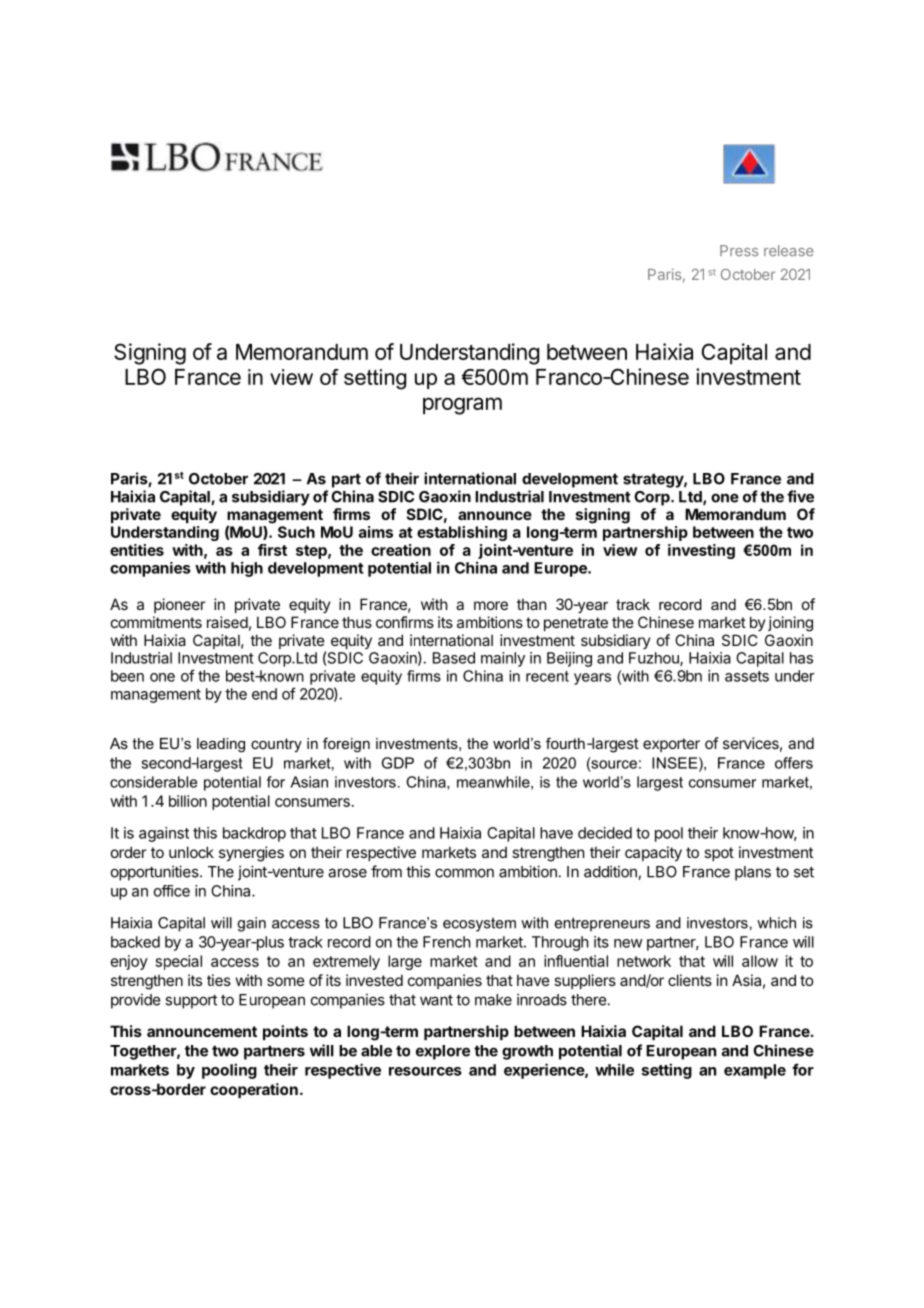 This screenshot has height=1308, width=924. I want to click on establishing, so click(462, 533).
